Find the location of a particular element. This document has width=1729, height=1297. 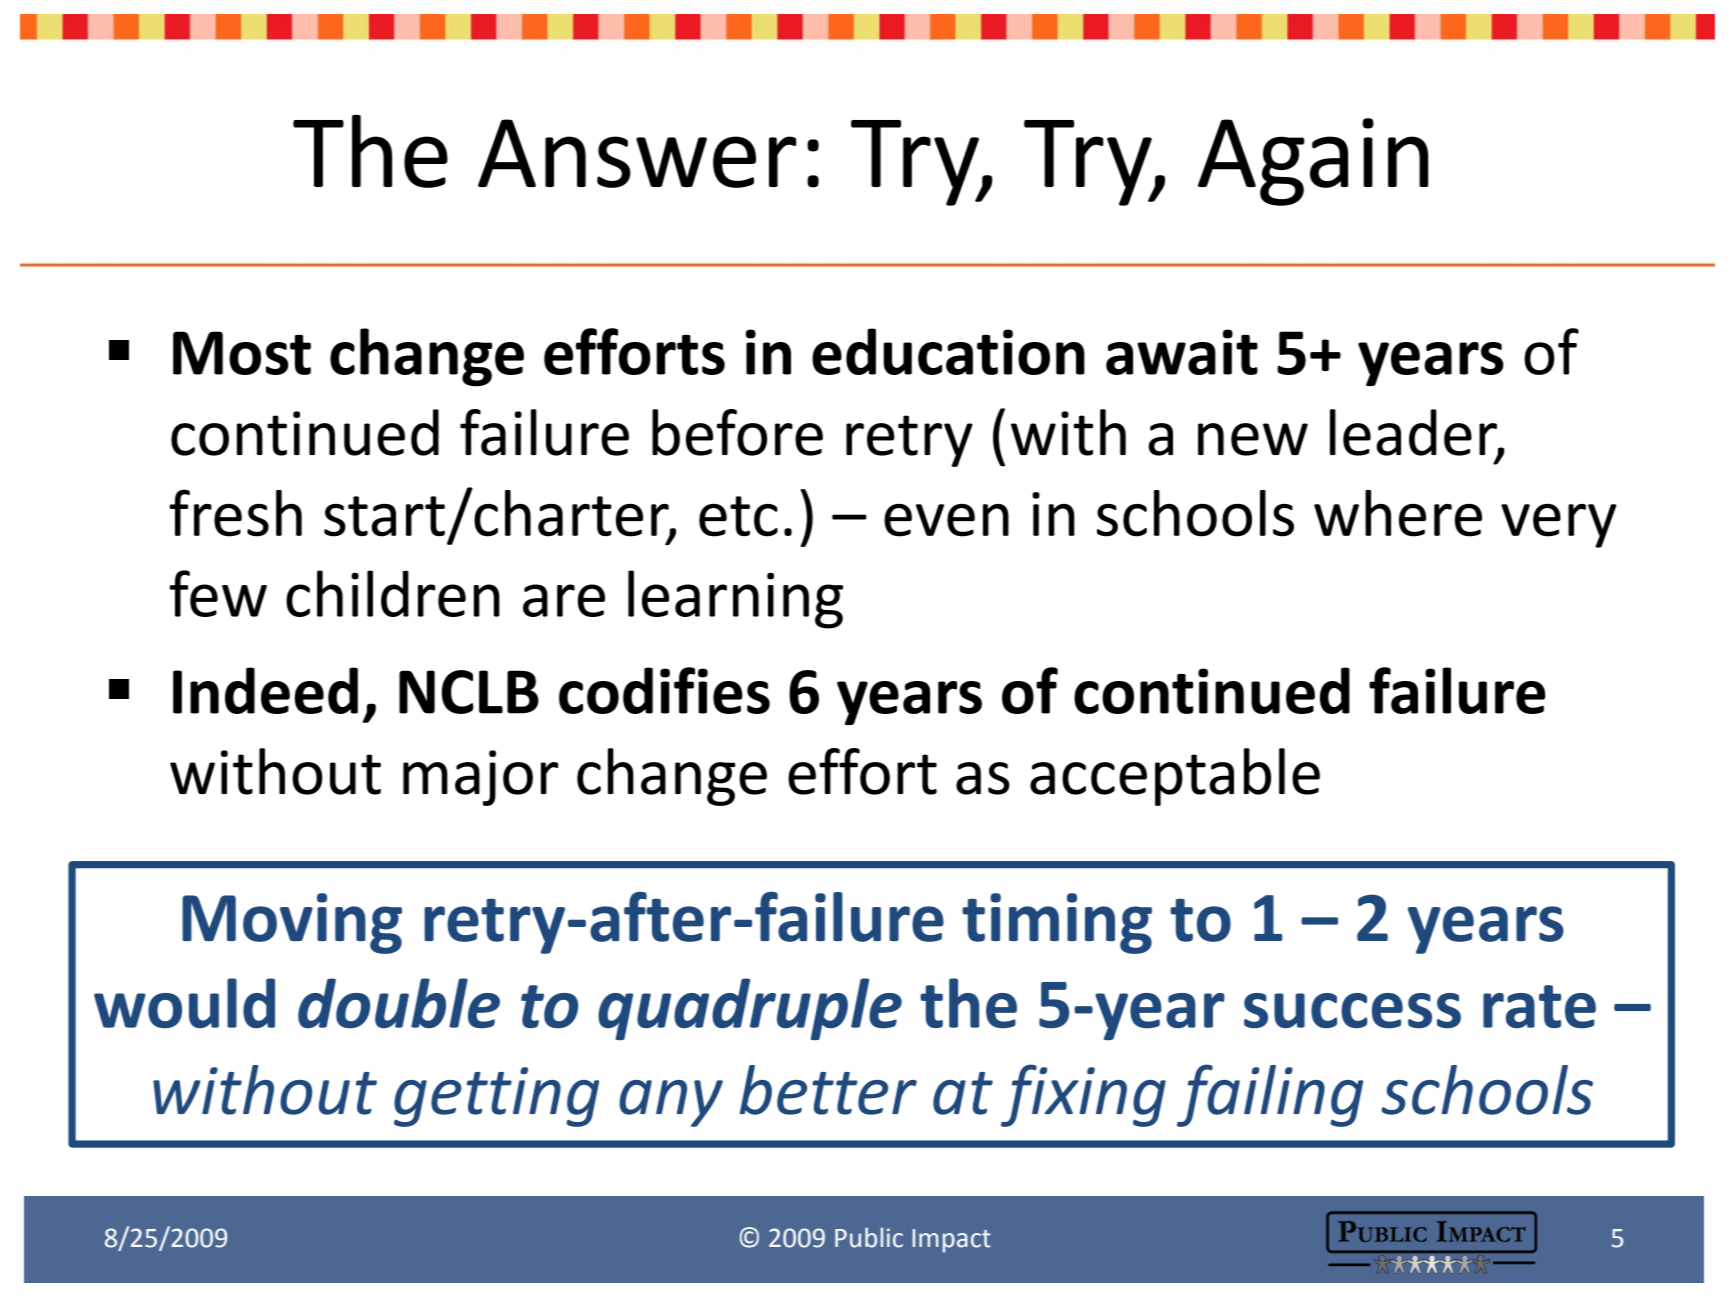

failing is located at coordinates (1270, 1095).
